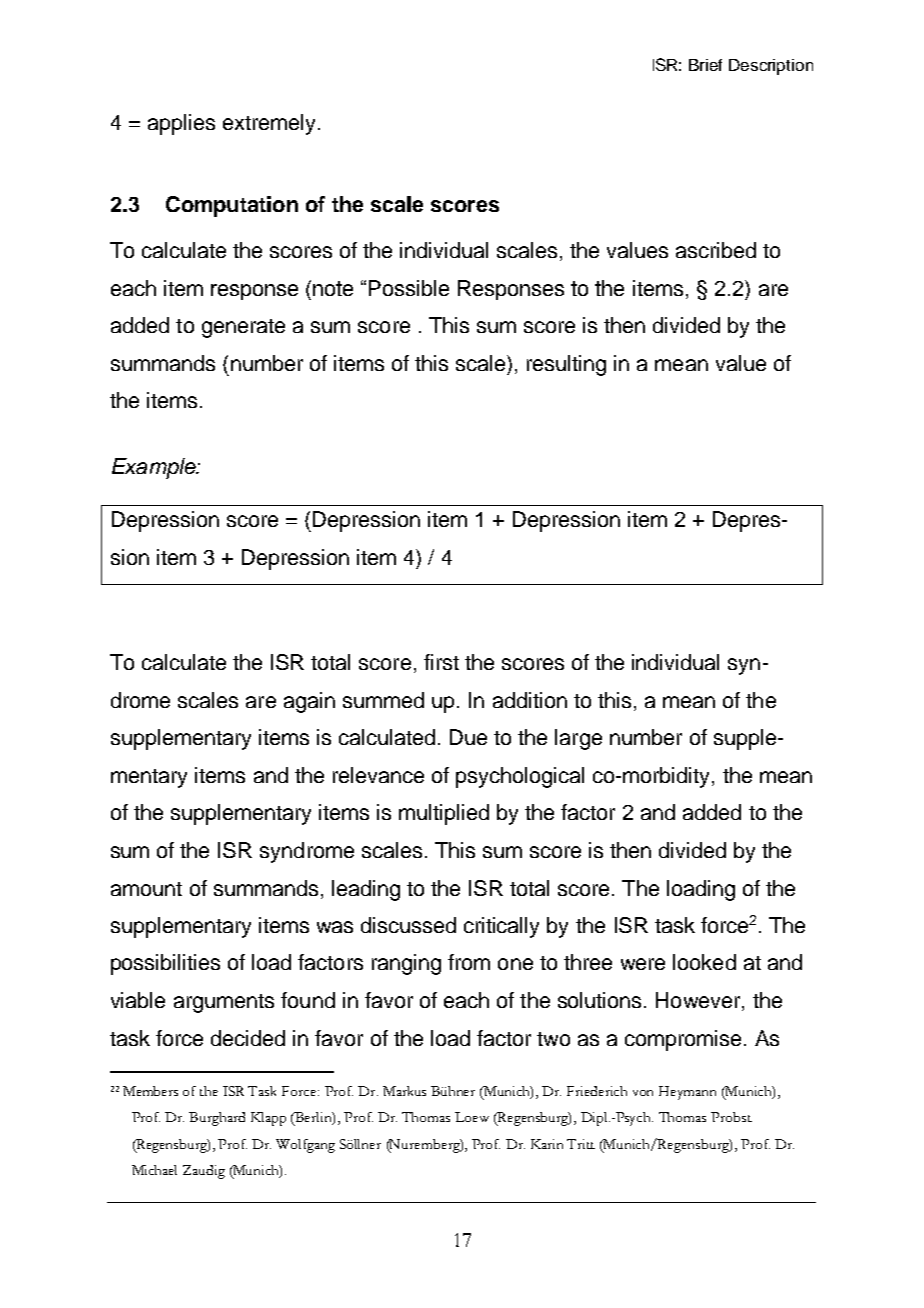 Image resolution: width=924 pixels, height=1308 pixels. Describe the element at coordinates (441, 662) in the document. I see `first` at that location.
